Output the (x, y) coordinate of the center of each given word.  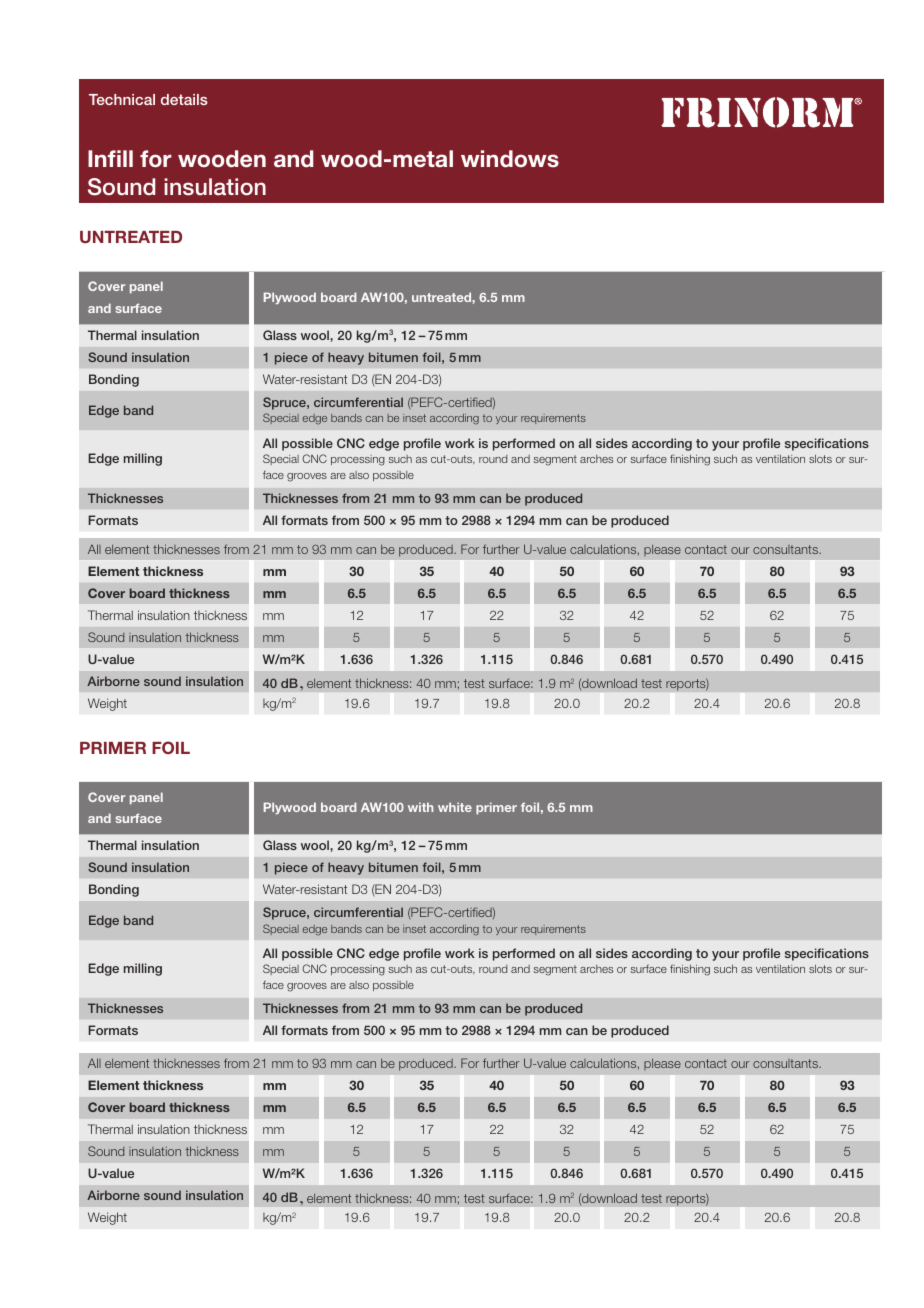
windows (510, 159)
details (184, 99)
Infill (110, 158)
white (455, 807)
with (420, 807)
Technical (122, 99)
